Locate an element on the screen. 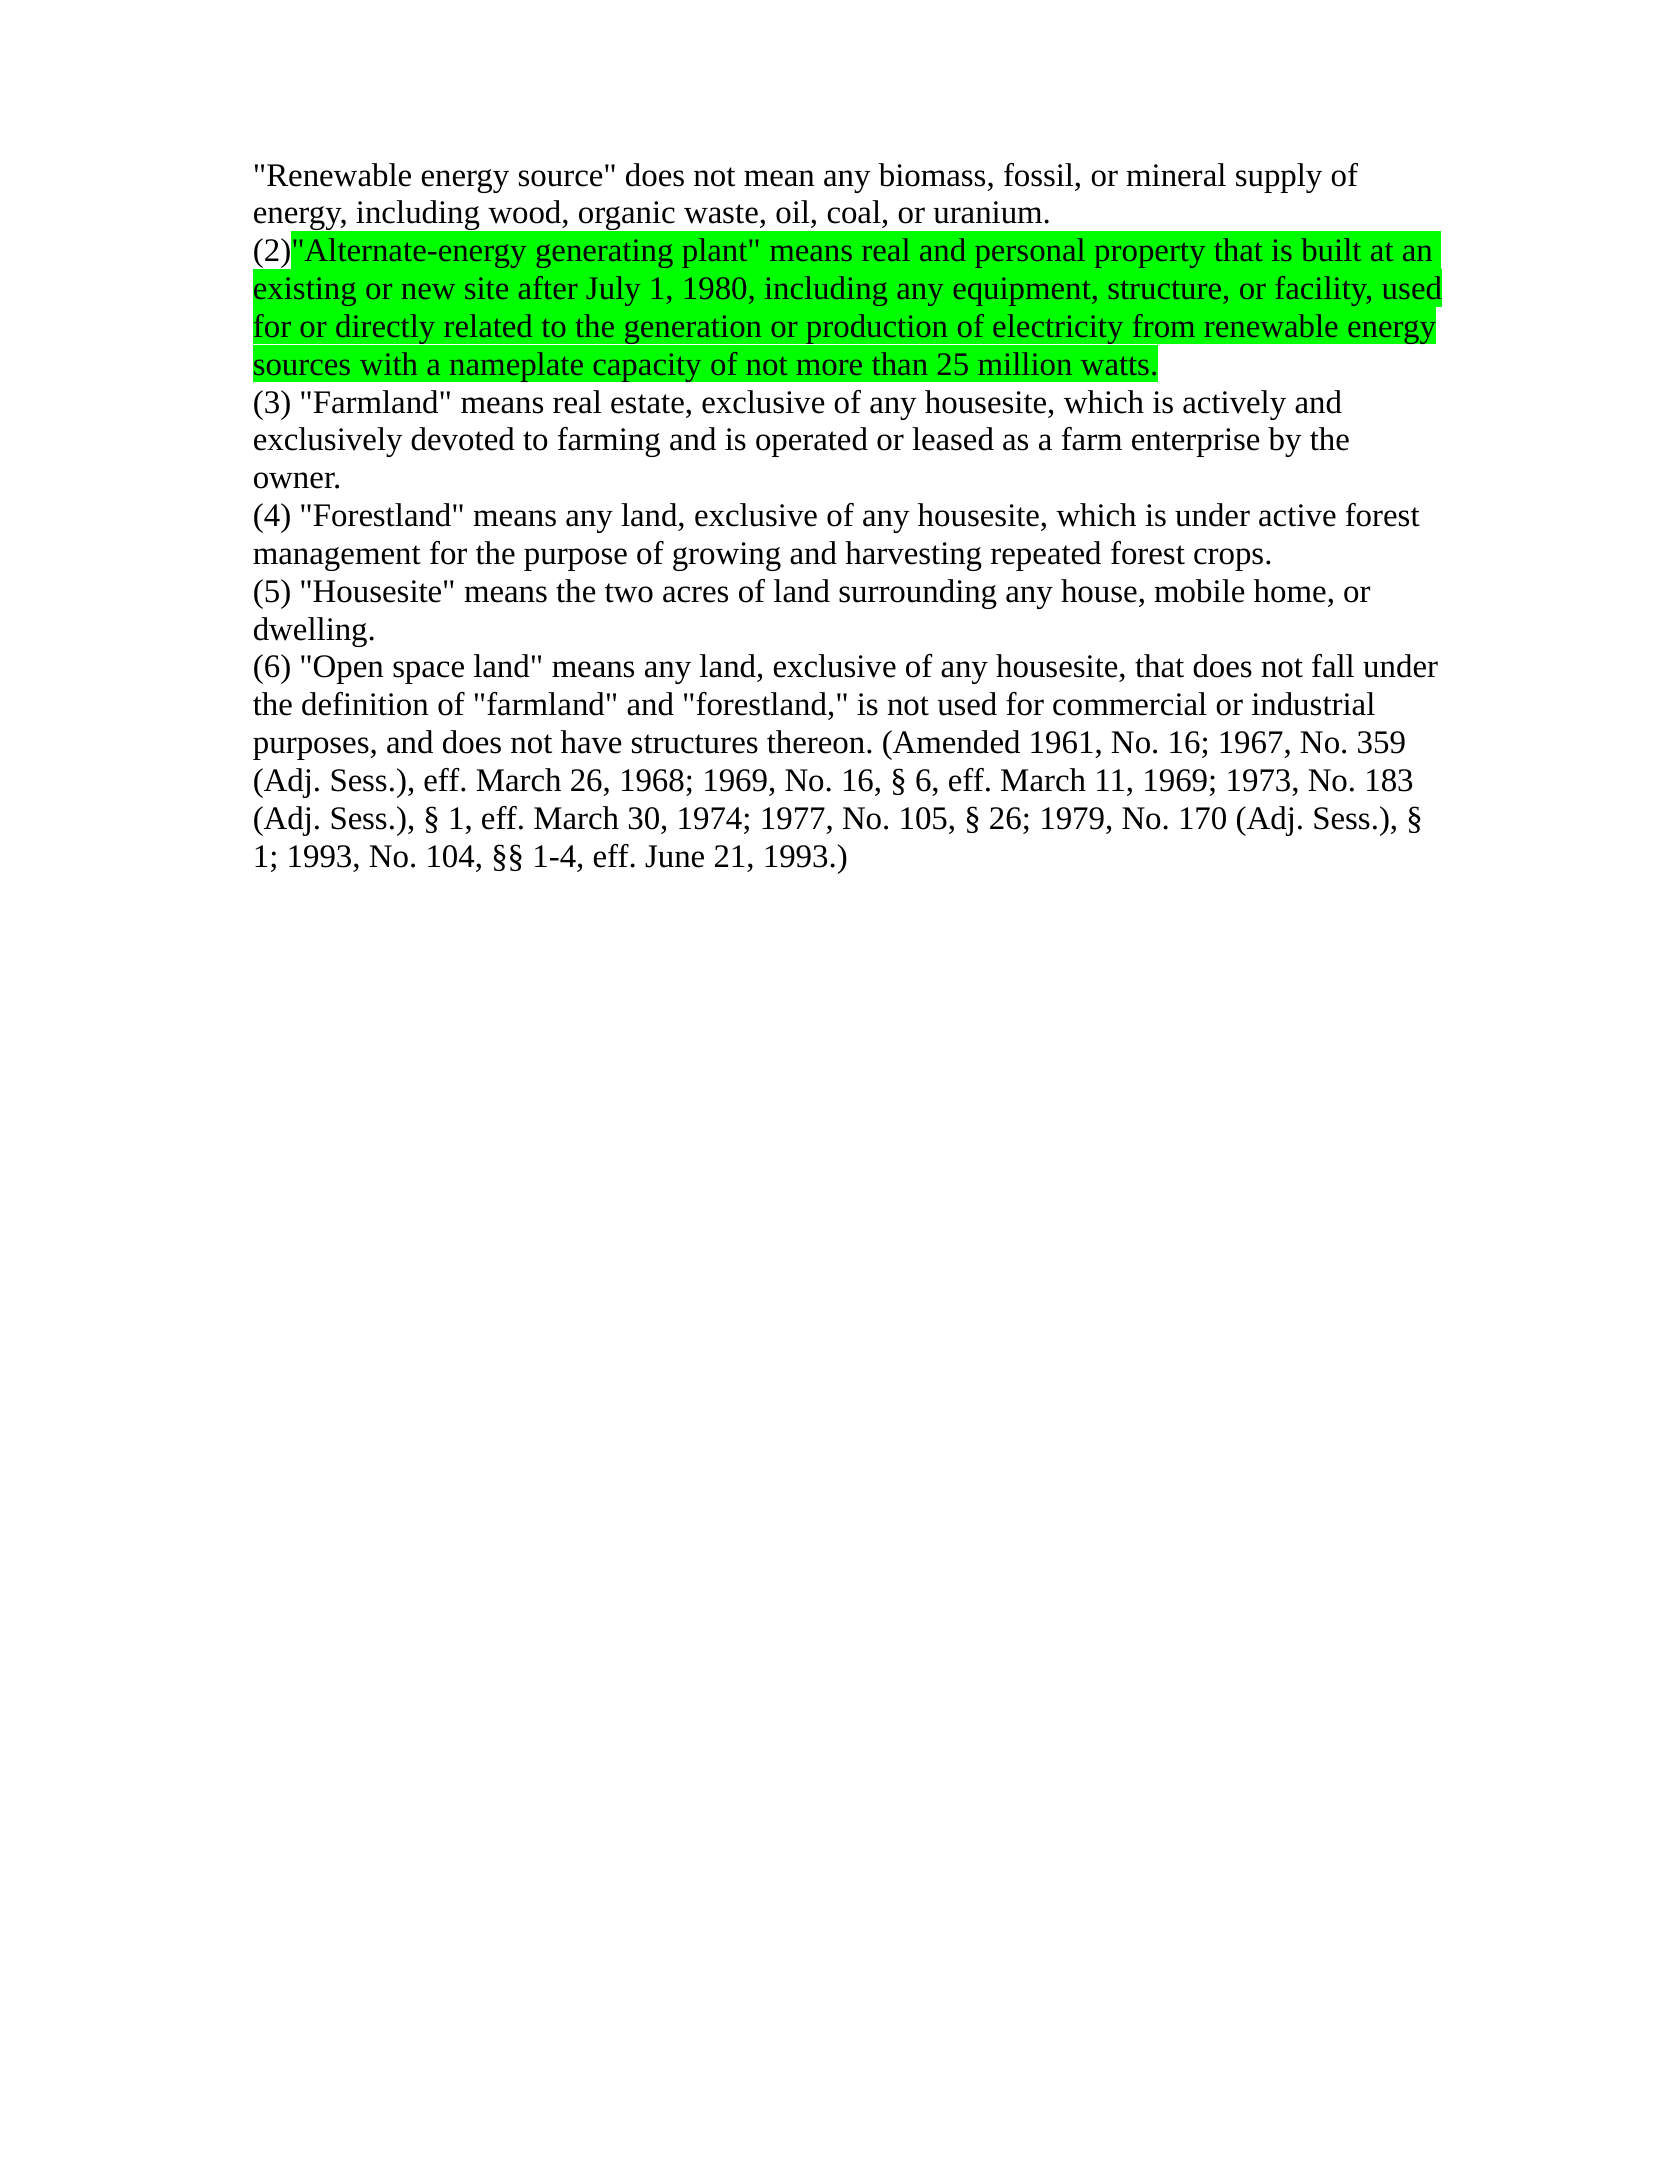 Image resolution: width=1677 pixels, height=2171 pixels. harvesting is located at coordinates (913, 556).
